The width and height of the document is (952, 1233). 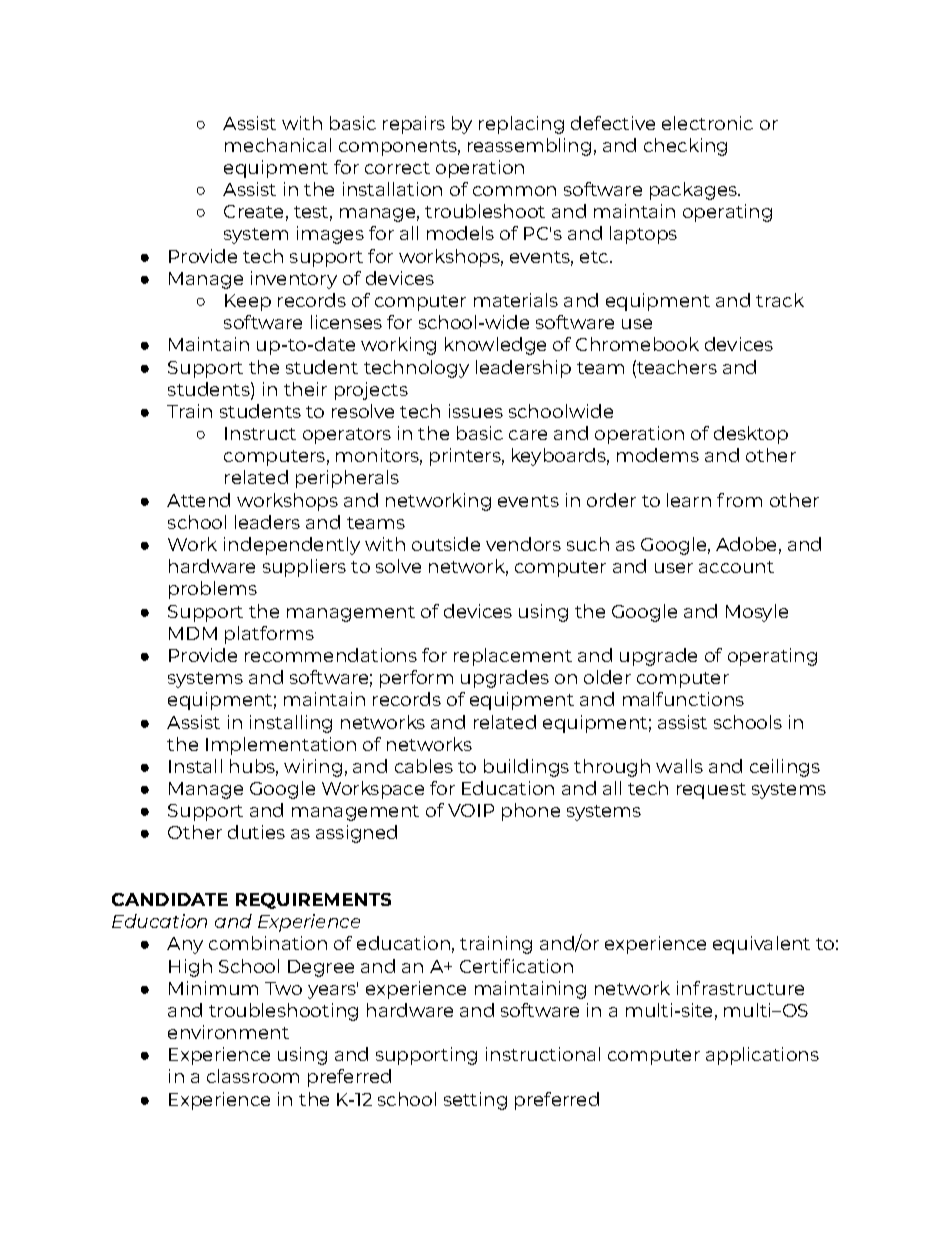 I want to click on issues, so click(x=476, y=411).
